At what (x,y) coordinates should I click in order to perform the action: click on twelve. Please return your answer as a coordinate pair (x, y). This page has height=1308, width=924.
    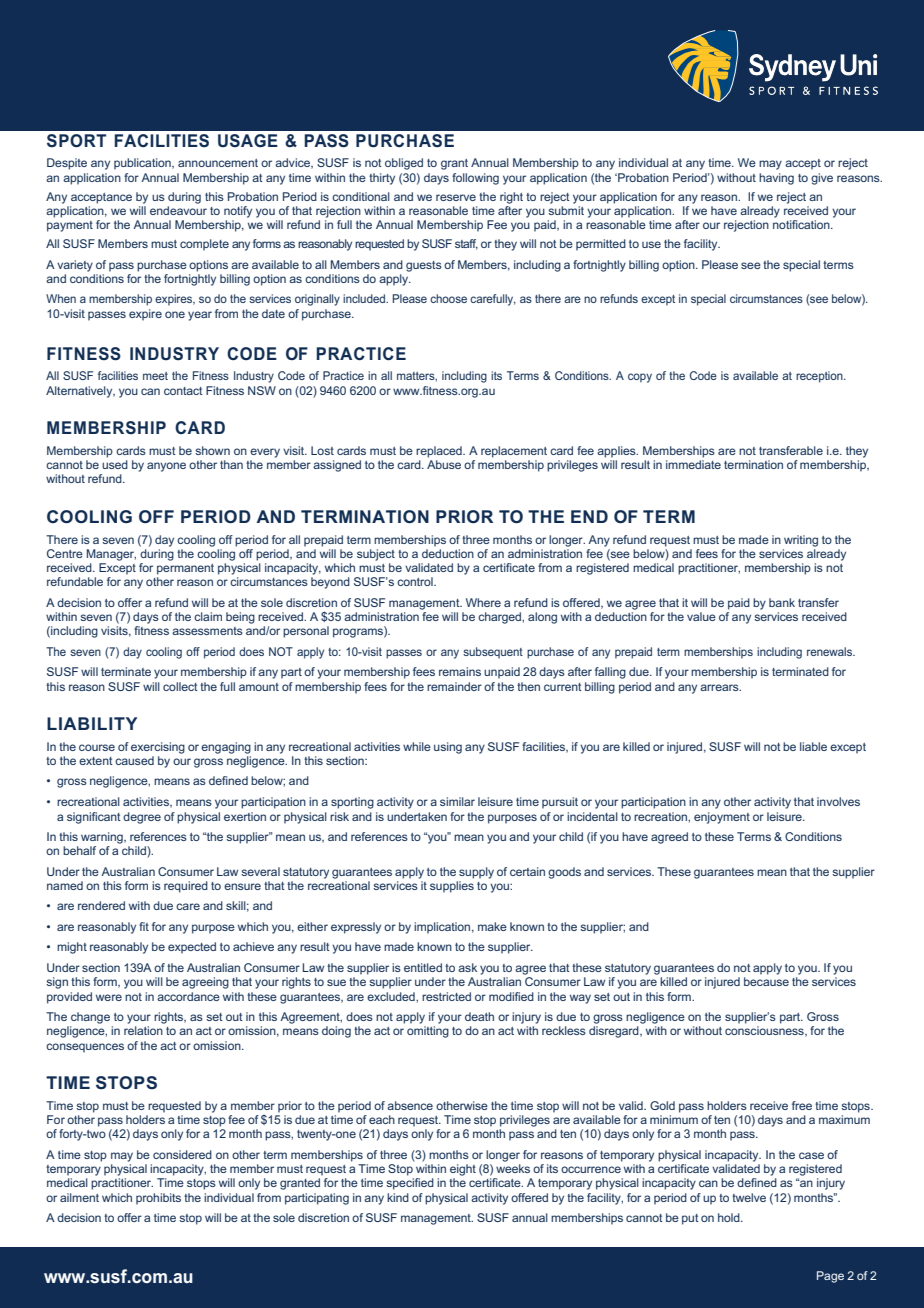
    Looking at the image, I should click on (749, 1197).
